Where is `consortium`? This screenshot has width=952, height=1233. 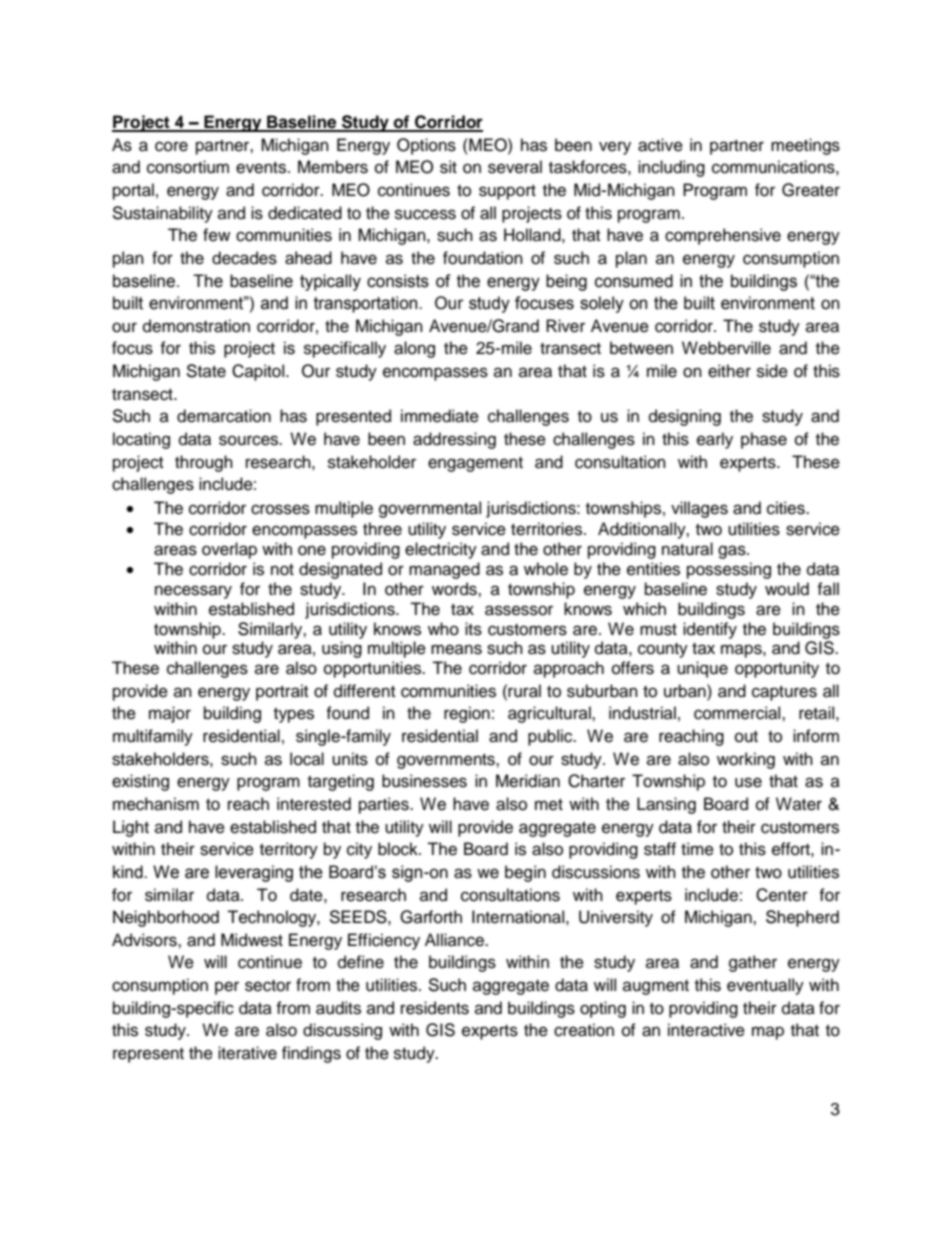
consortium is located at coordinates (188, 167).
